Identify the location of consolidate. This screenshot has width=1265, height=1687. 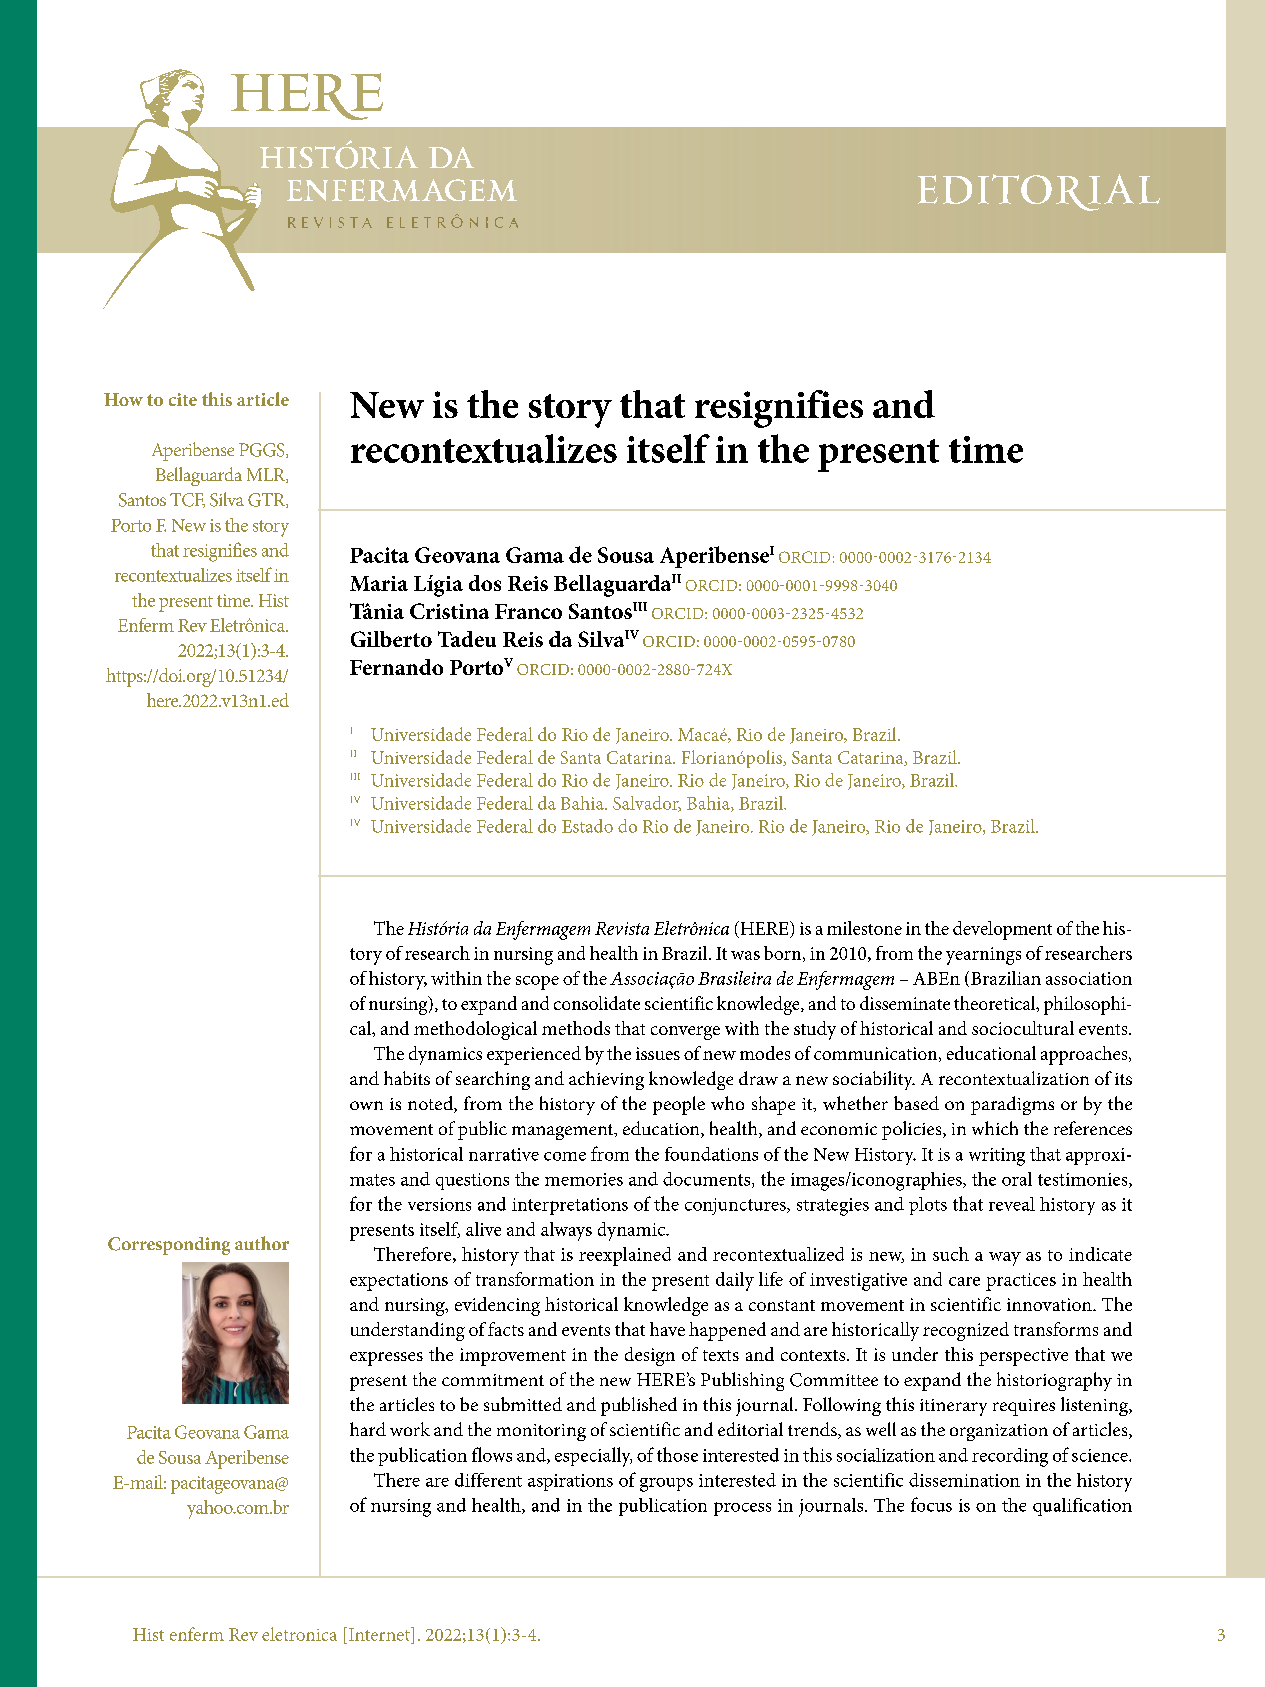
(597, 1003).
